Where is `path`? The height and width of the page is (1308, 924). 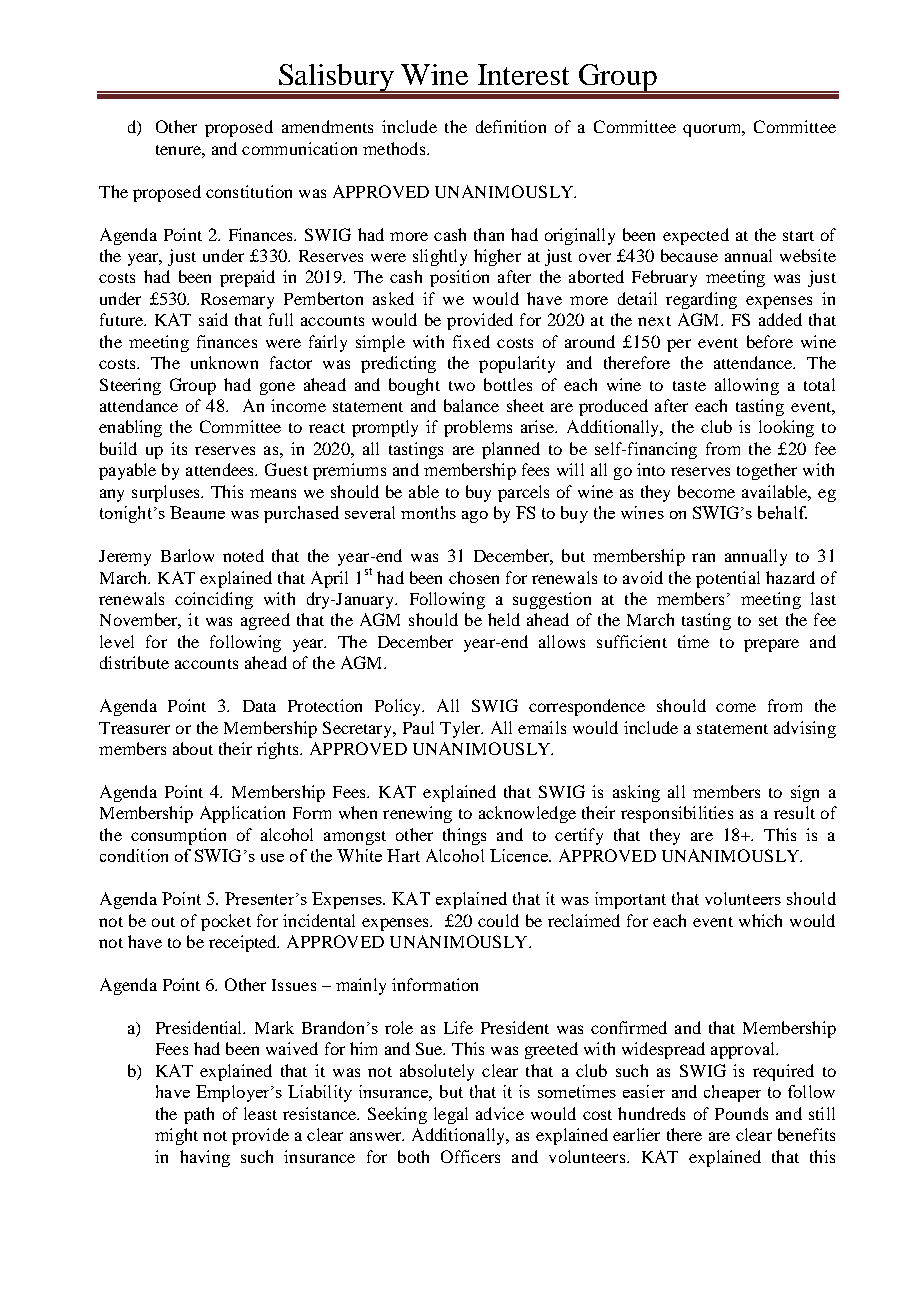
path is located at coordinates (199, 1115).
